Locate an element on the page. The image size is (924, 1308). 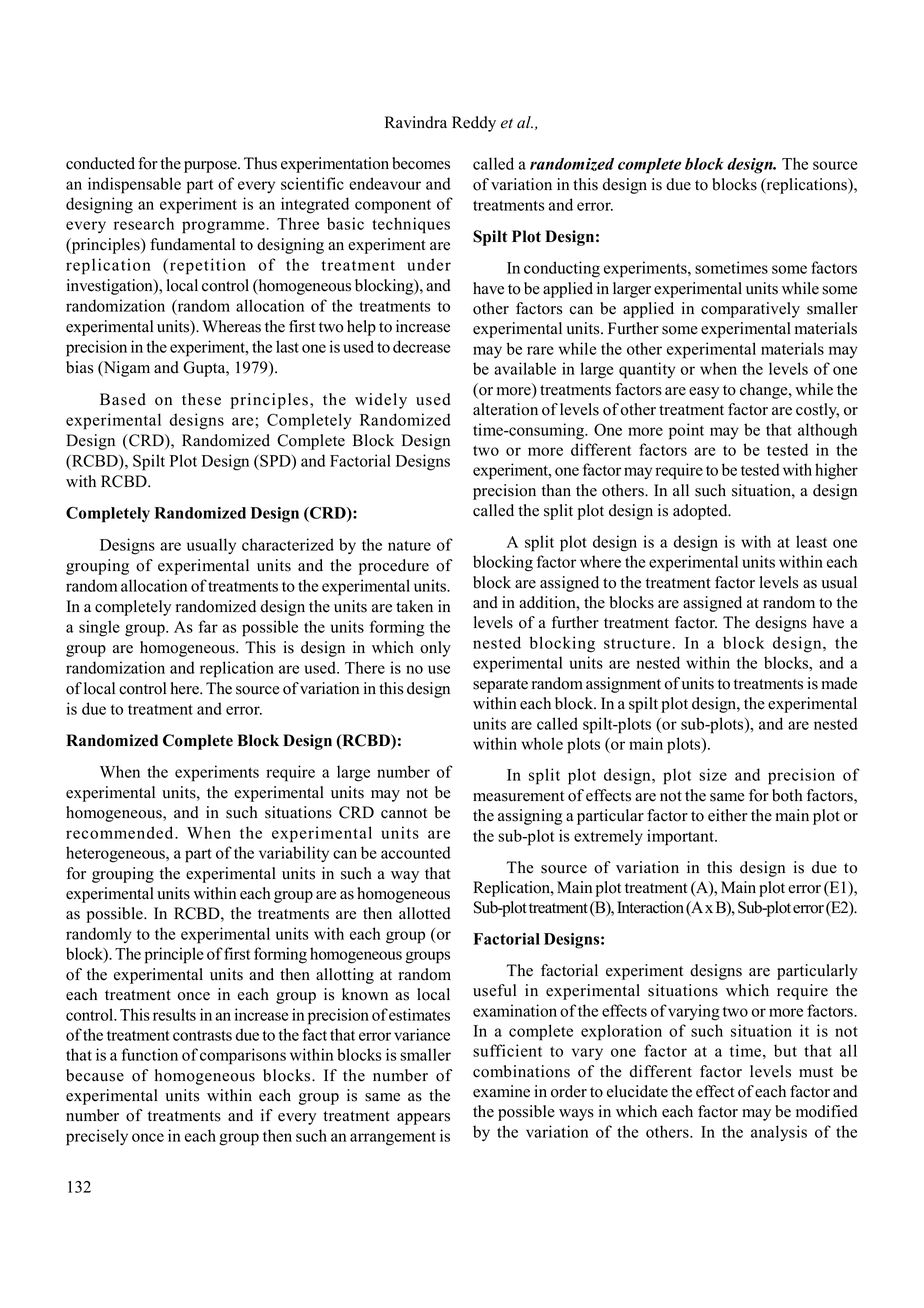
function is located at coordinates (149, 1054).
